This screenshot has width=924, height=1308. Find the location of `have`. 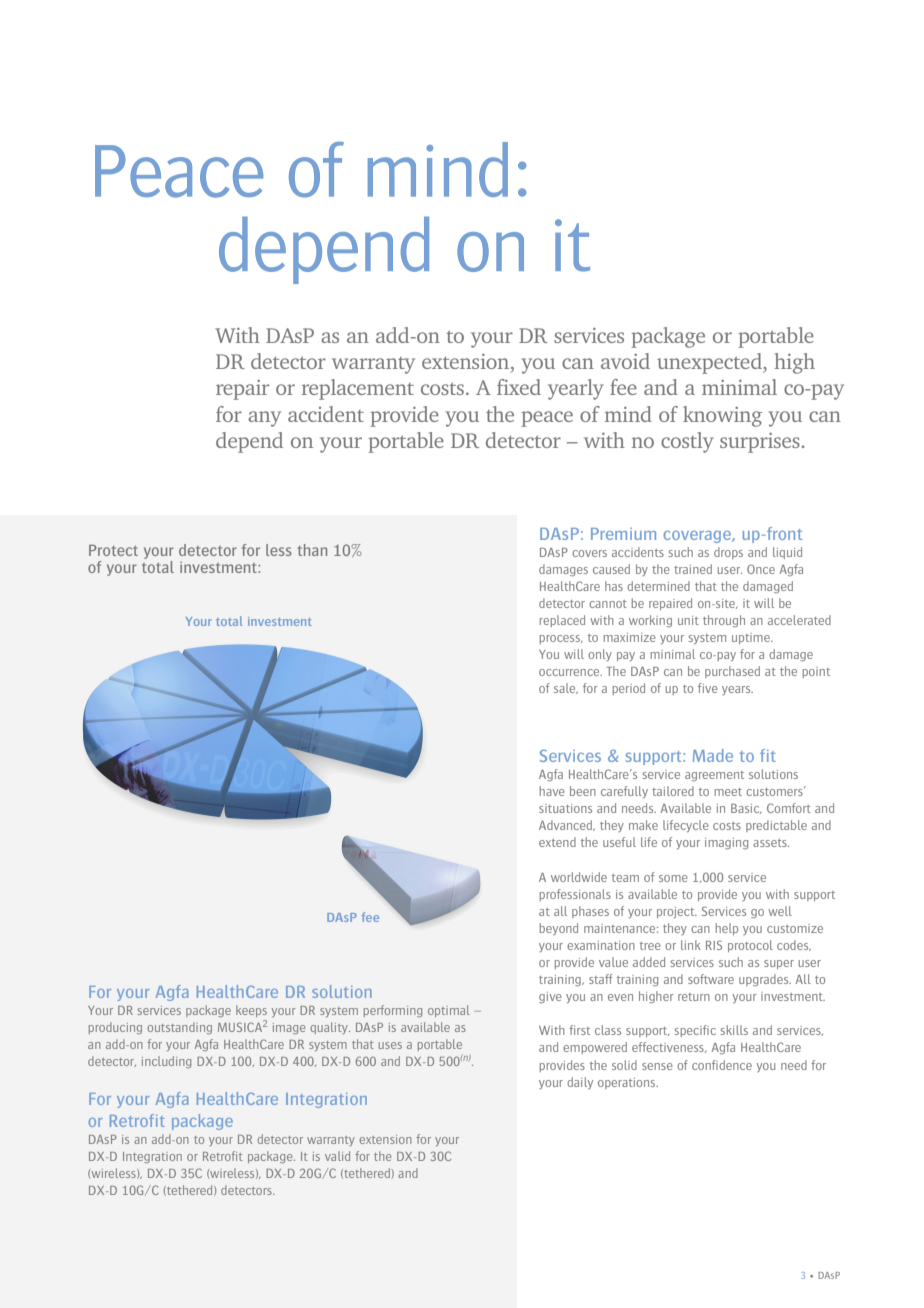

have is located at coordinates (552, 791).
